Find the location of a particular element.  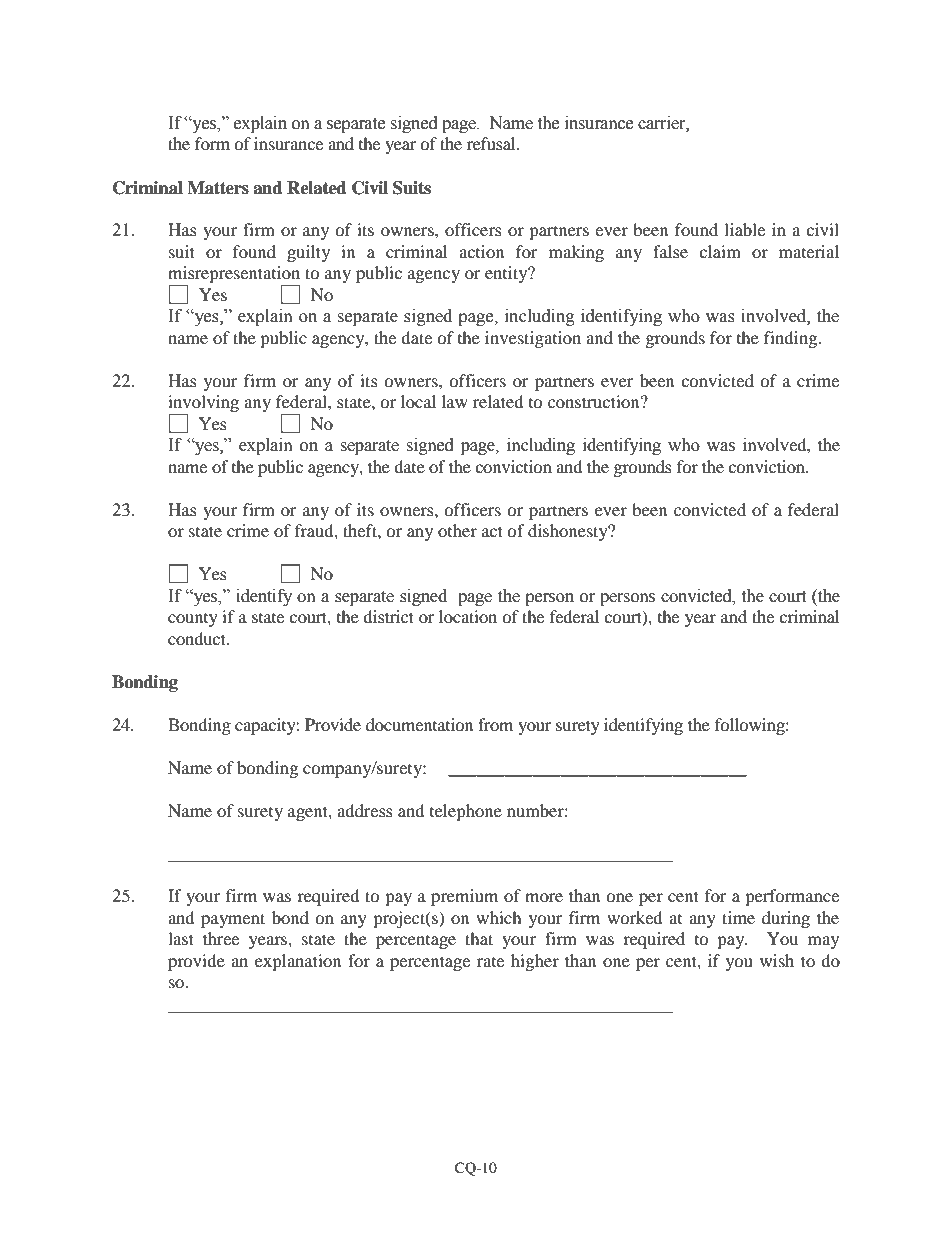

address is located at coordinates (365, 810).
